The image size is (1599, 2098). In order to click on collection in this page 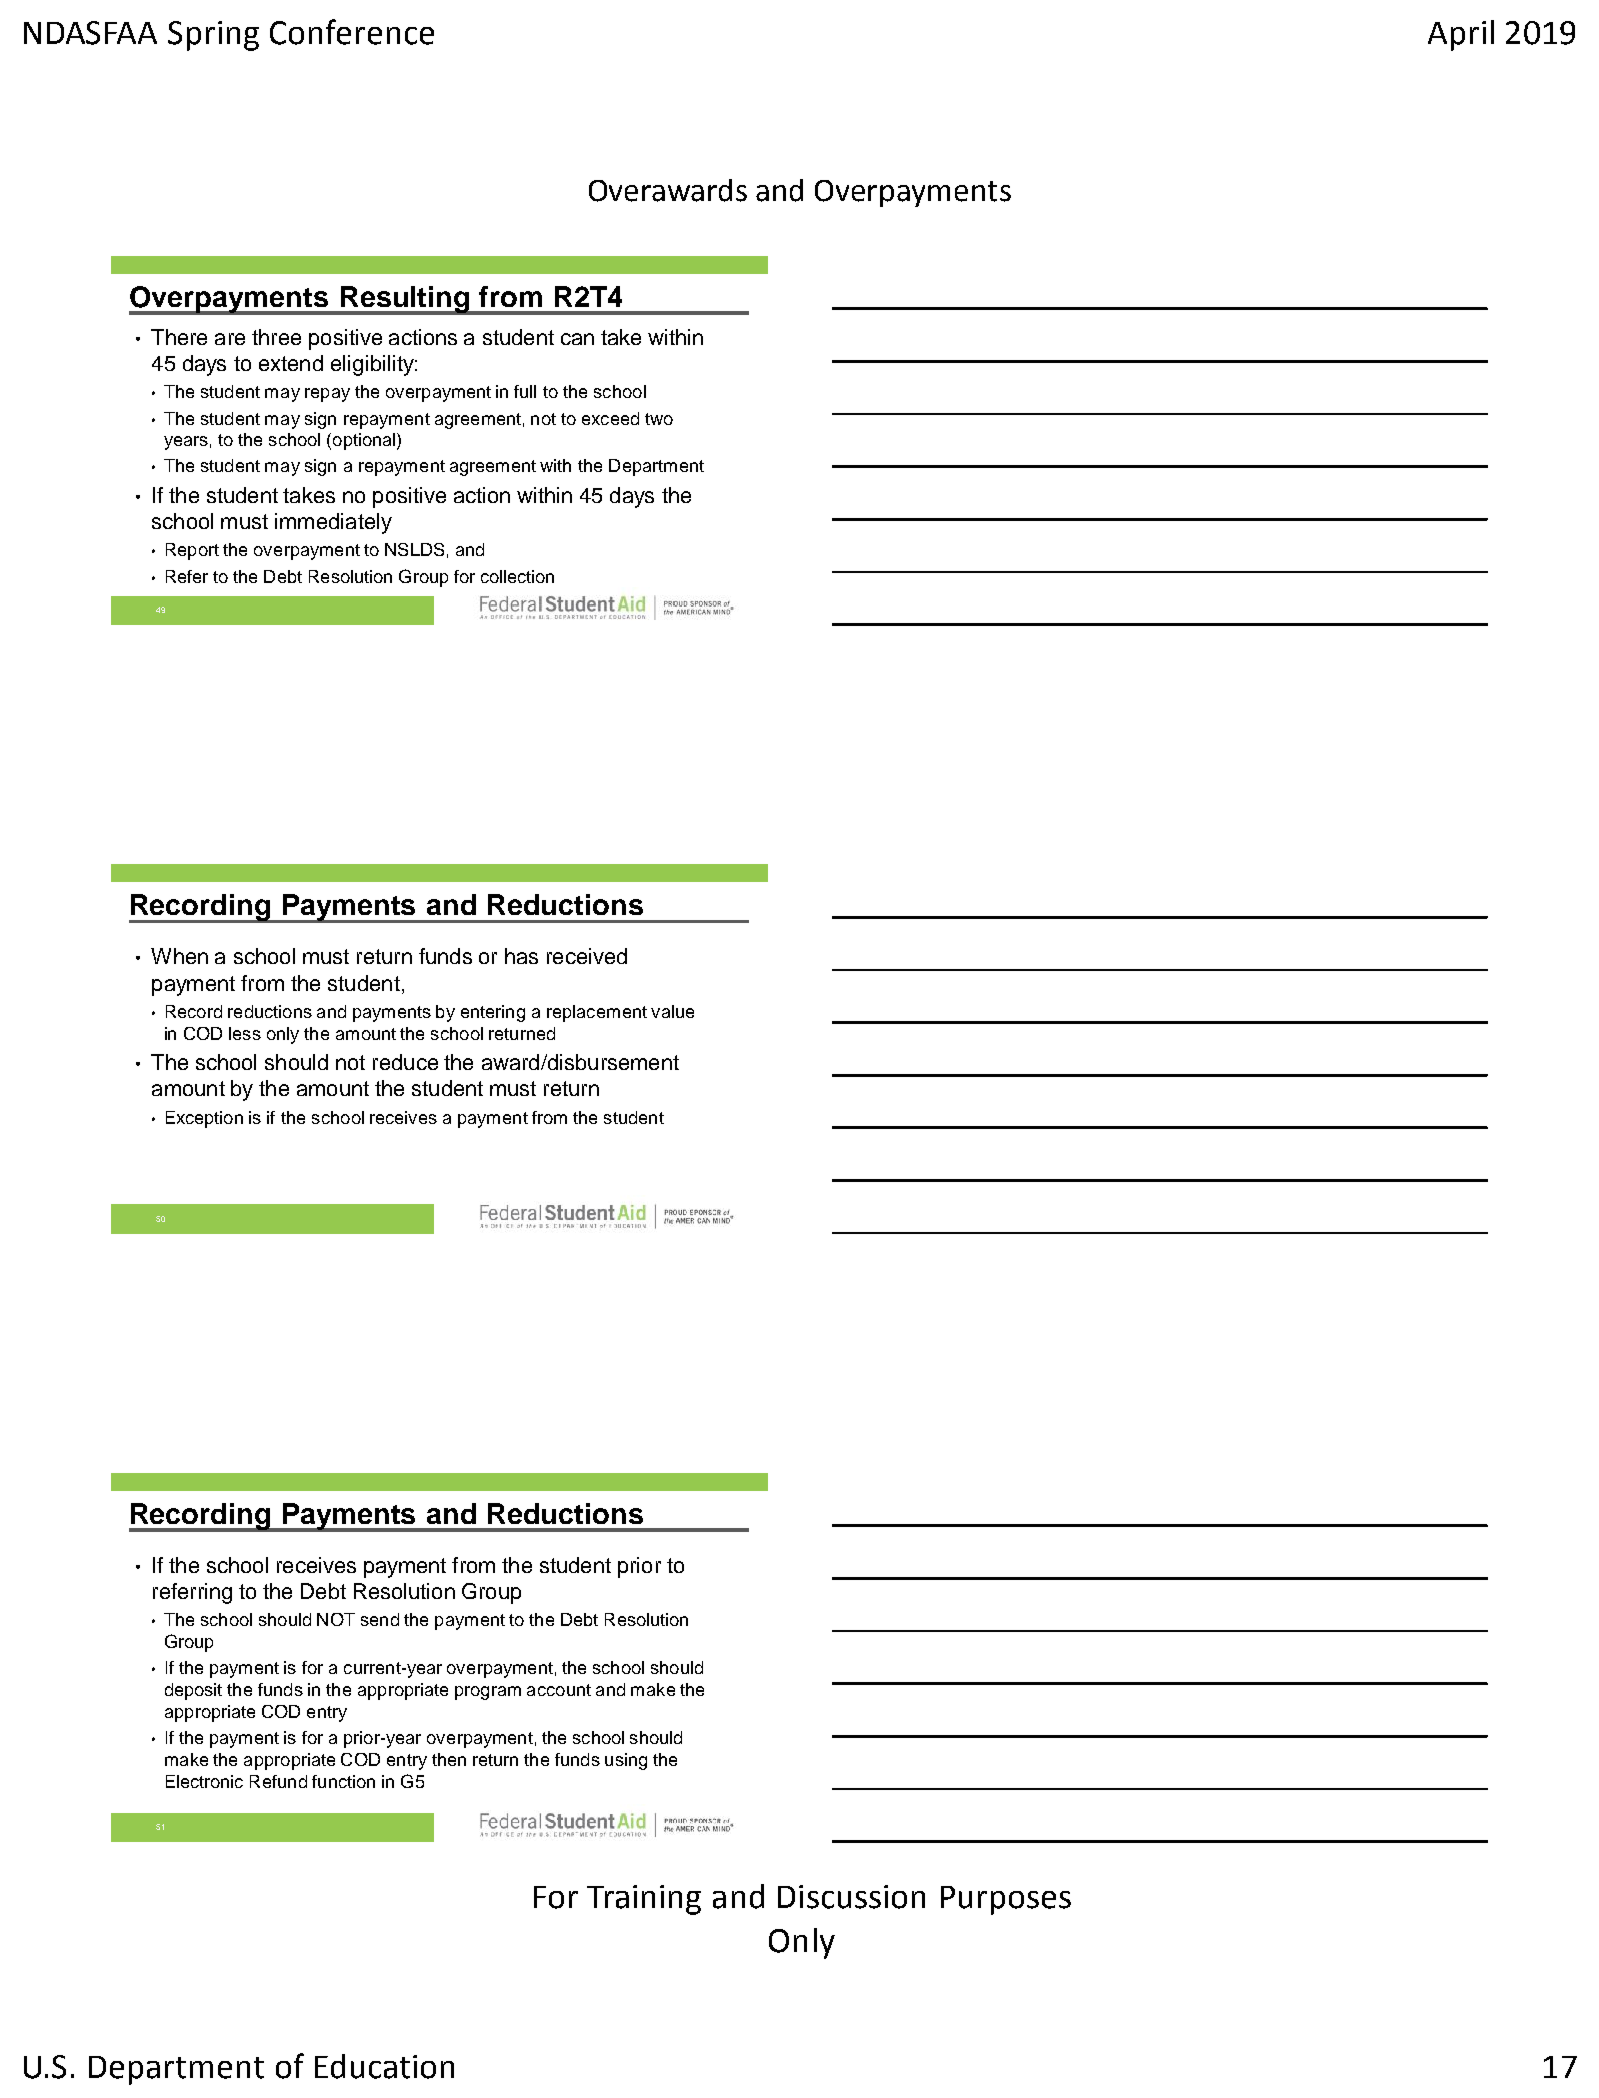, I will do `click(517, 576)`.
